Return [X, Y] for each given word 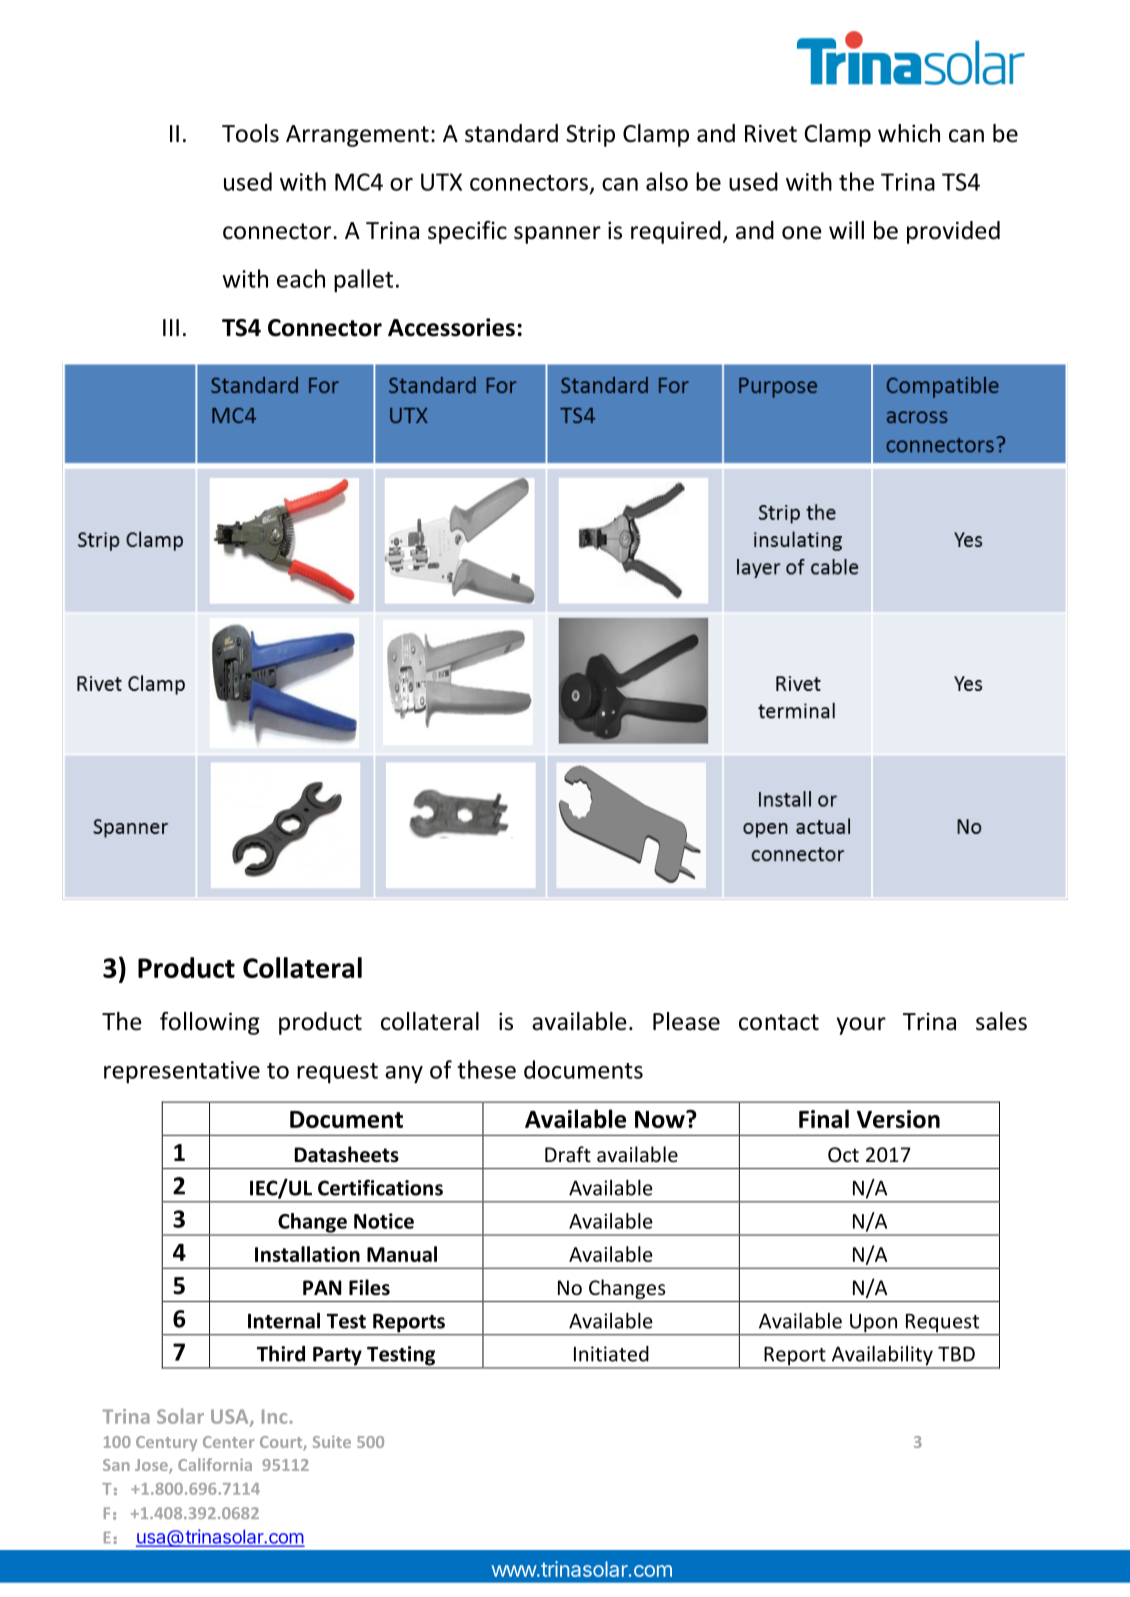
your [861, 1026]
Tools [250, 133]
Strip [590, 135]
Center [228, 1442]
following [210, 1023]
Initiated [611, 1354]
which [909, 133]
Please [686, 1021]
